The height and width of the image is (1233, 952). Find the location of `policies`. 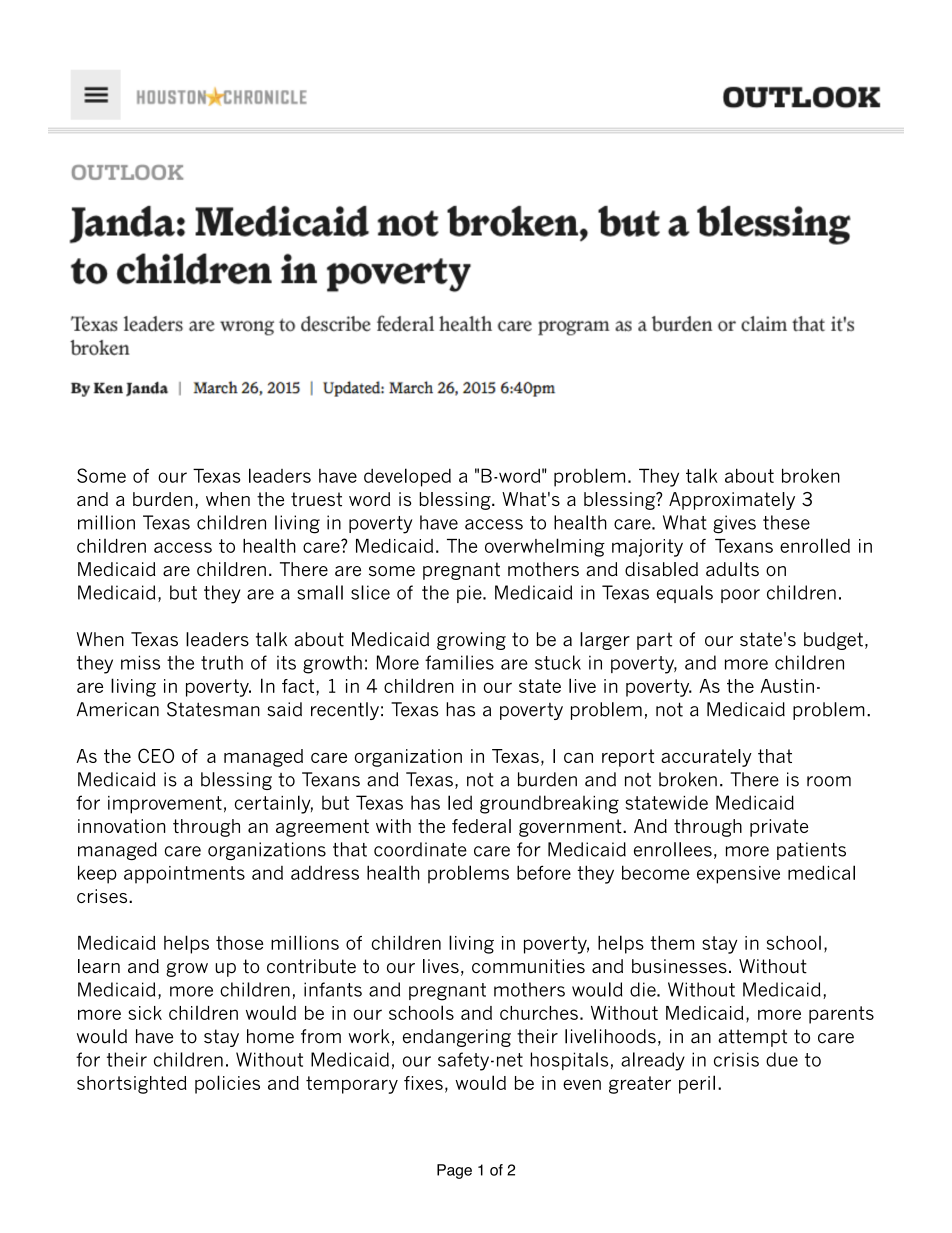

policies is located at coordinates (227, 1084).
